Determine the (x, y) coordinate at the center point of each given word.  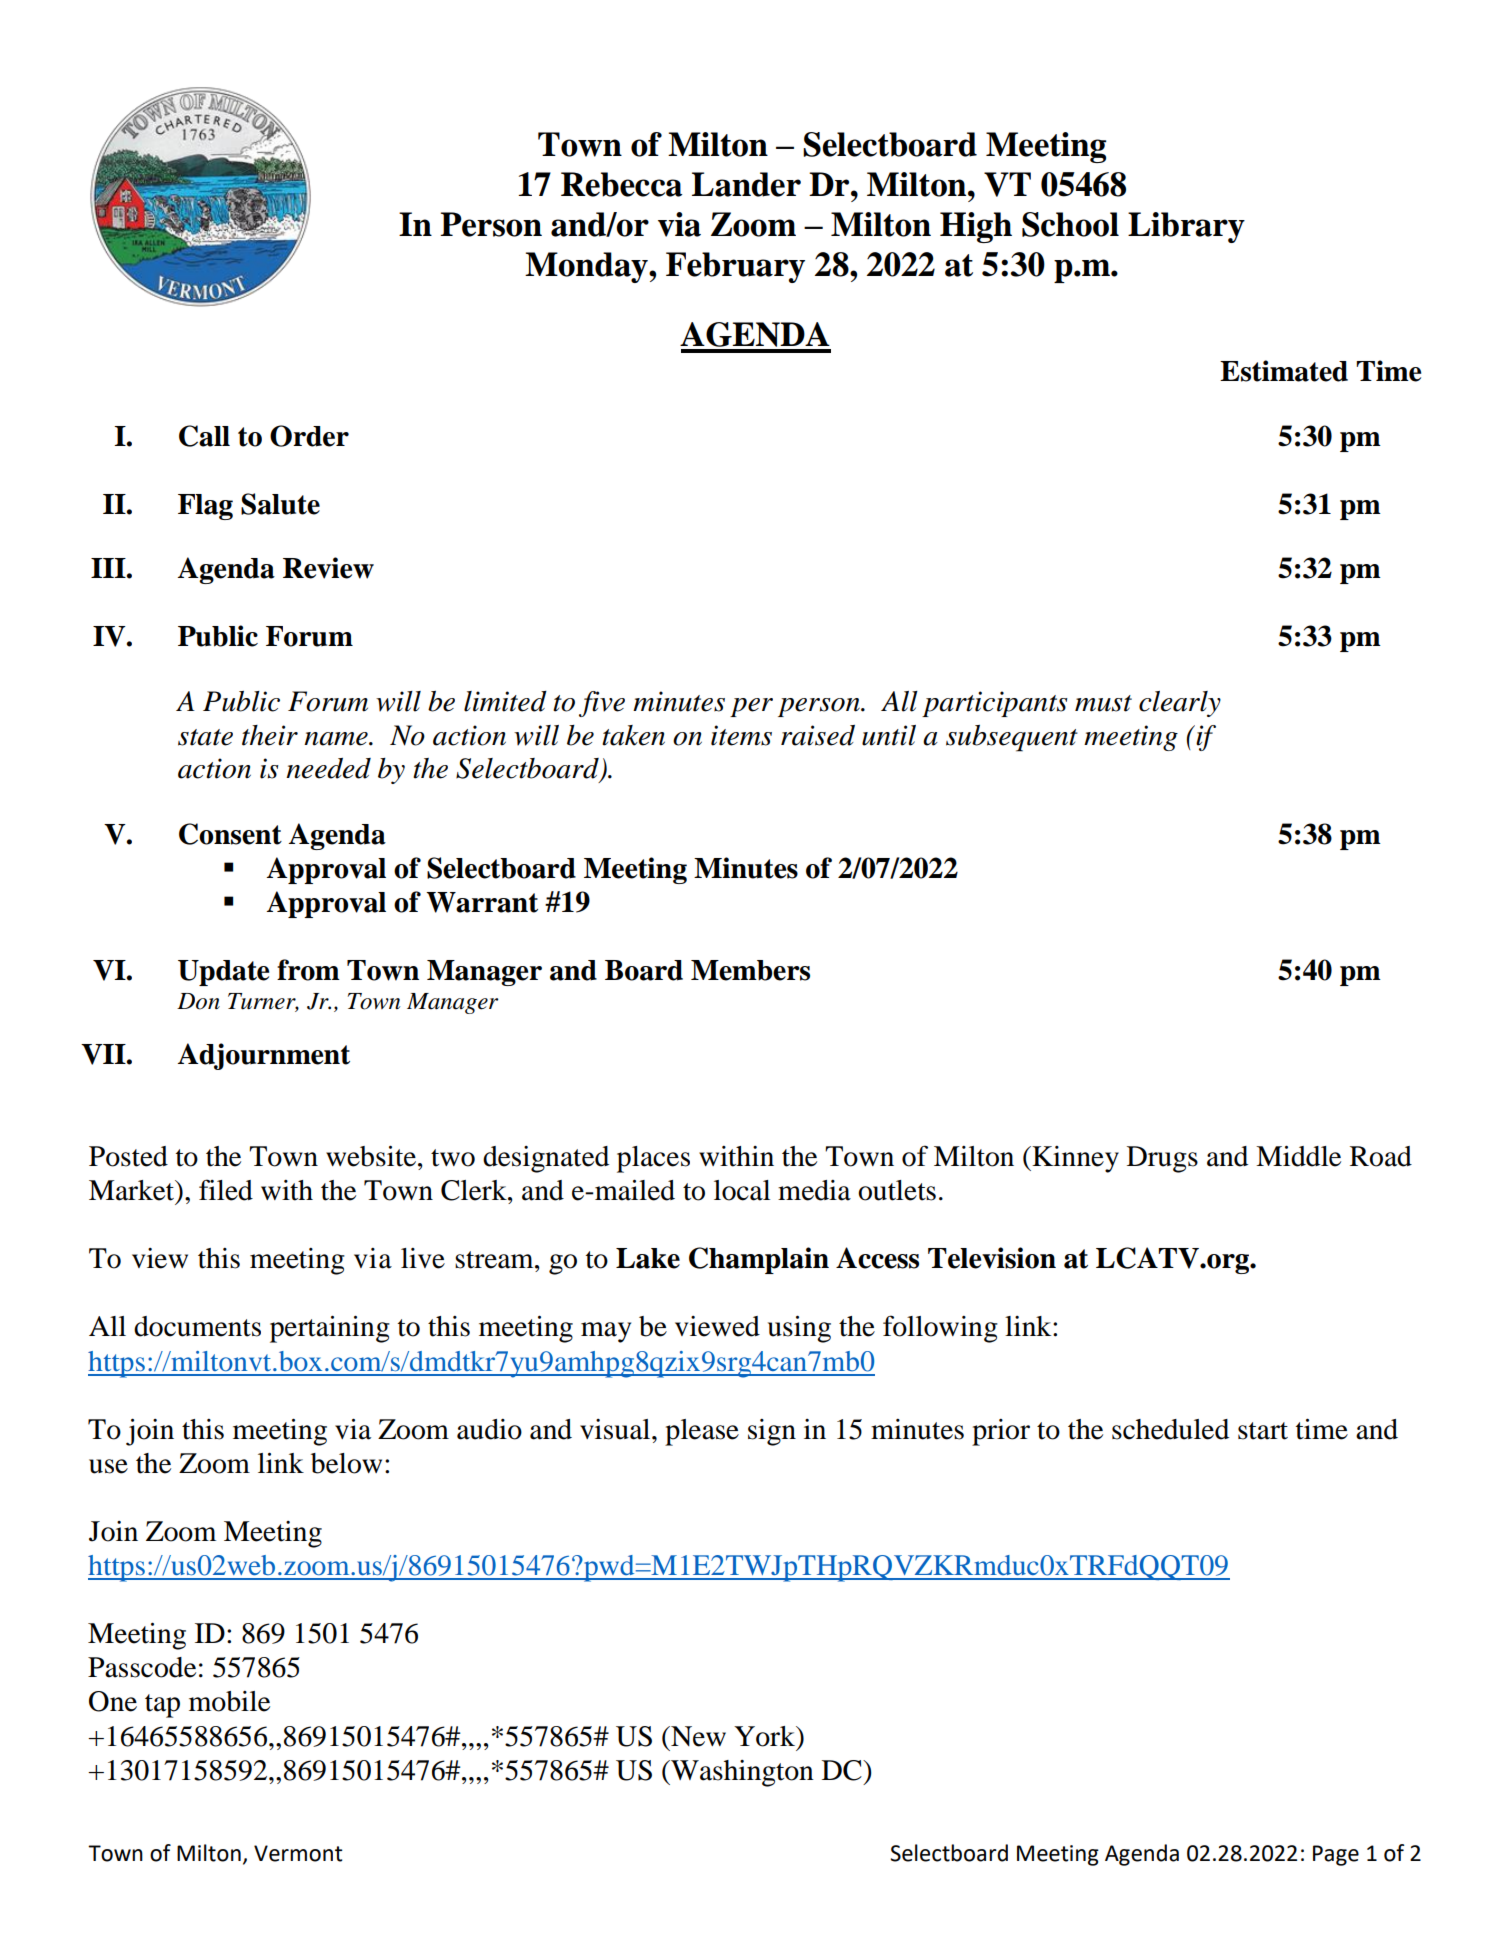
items (741, 735)
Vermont (298, 1853)
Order (309, 436)
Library (1186, 227)
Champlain (759, 1260)
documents (197, 1326)
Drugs (1162, 1159)
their (270, 735)
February (735, 267)
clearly (1180, 704)
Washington (741, 1773)
